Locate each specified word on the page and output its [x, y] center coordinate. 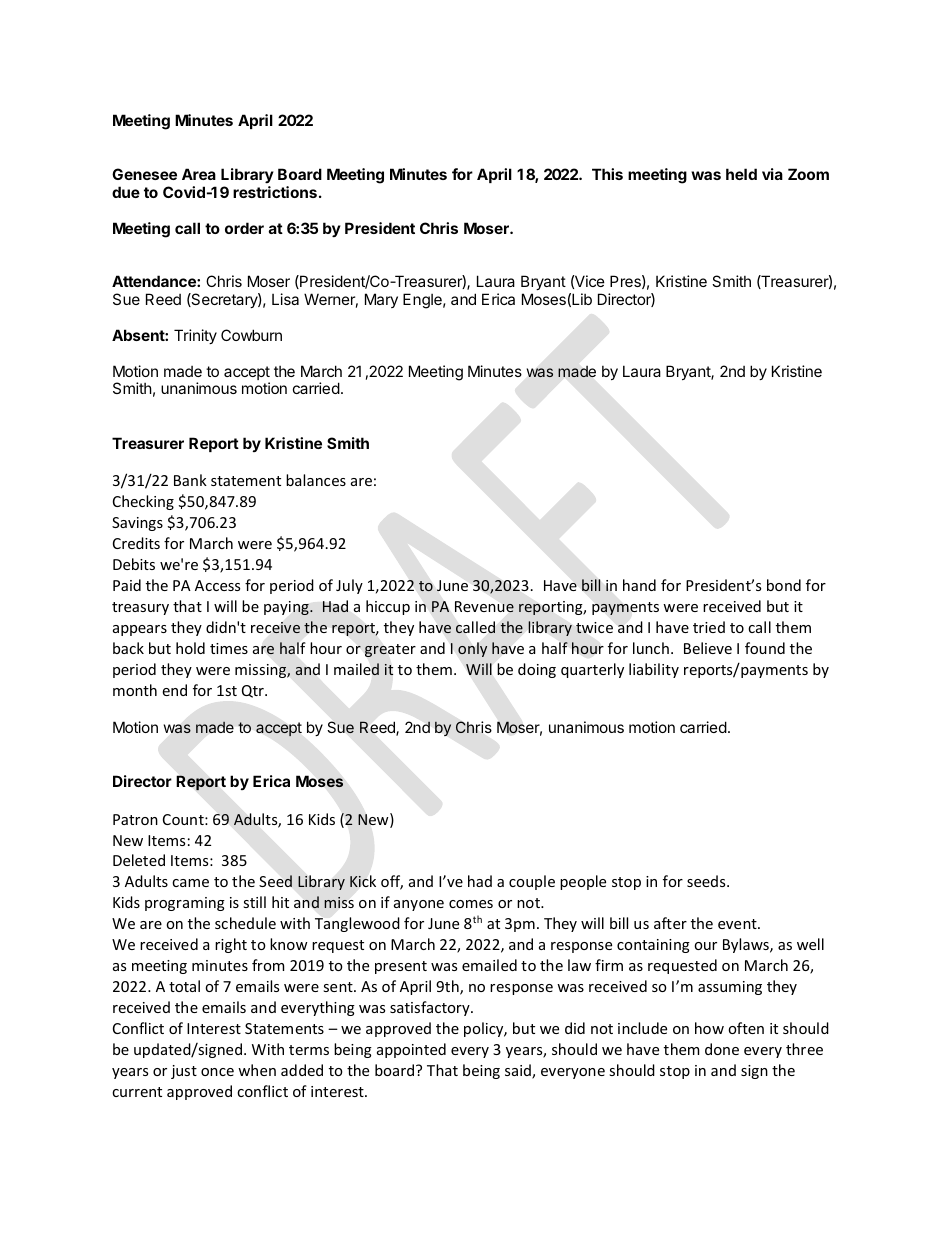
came [190, 883]
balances [316, 480]
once [217, 1072]
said [519, 1071]
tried [709, 627]
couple [532, 882]
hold [190, 648]
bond [784, 585]
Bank [190, 480]
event [738, 924]
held [741, 174]
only [472, 649]
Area [199, 174]
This [607, 174]
